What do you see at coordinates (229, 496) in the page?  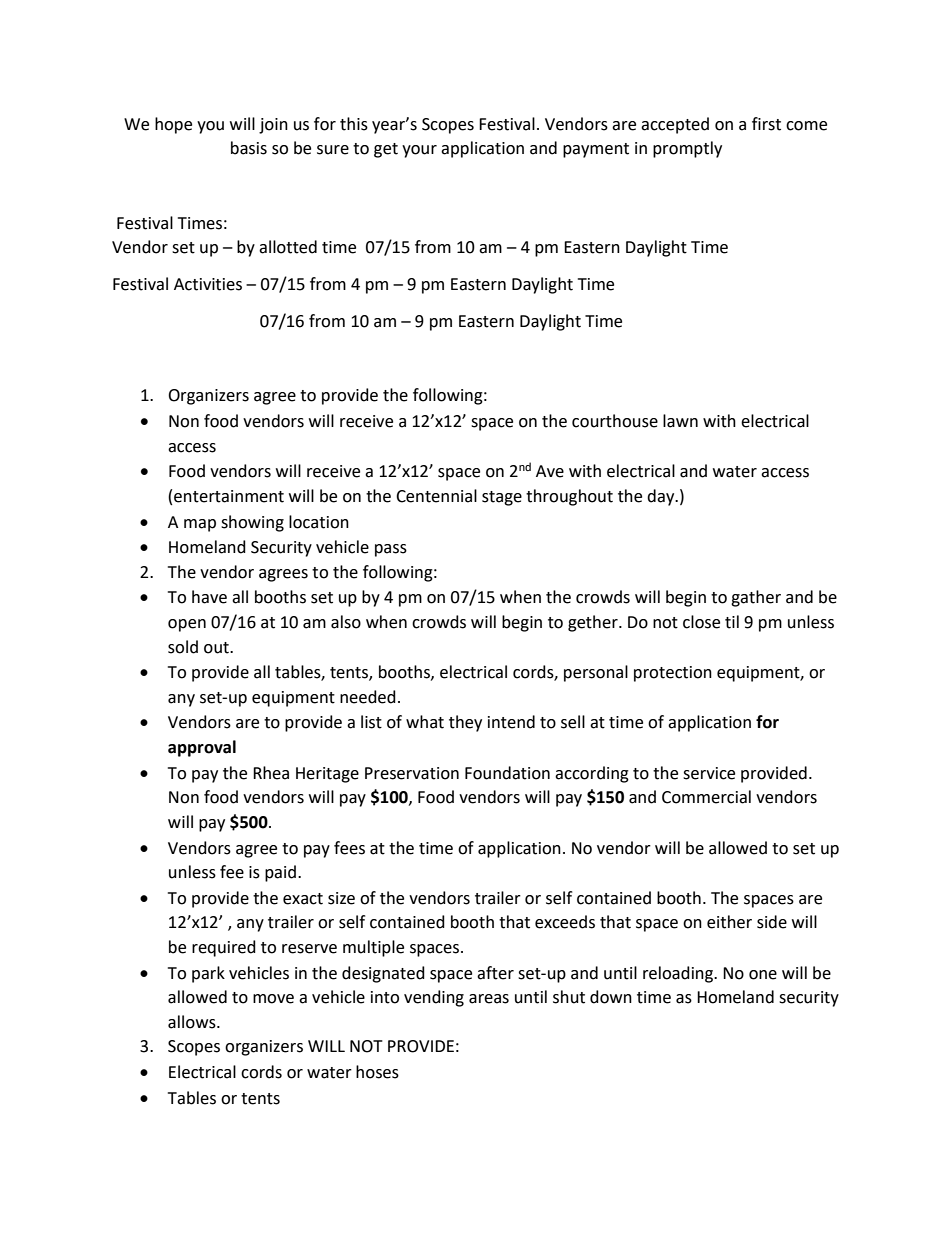 I see `entertainment` at bounding box center [229, 496].
